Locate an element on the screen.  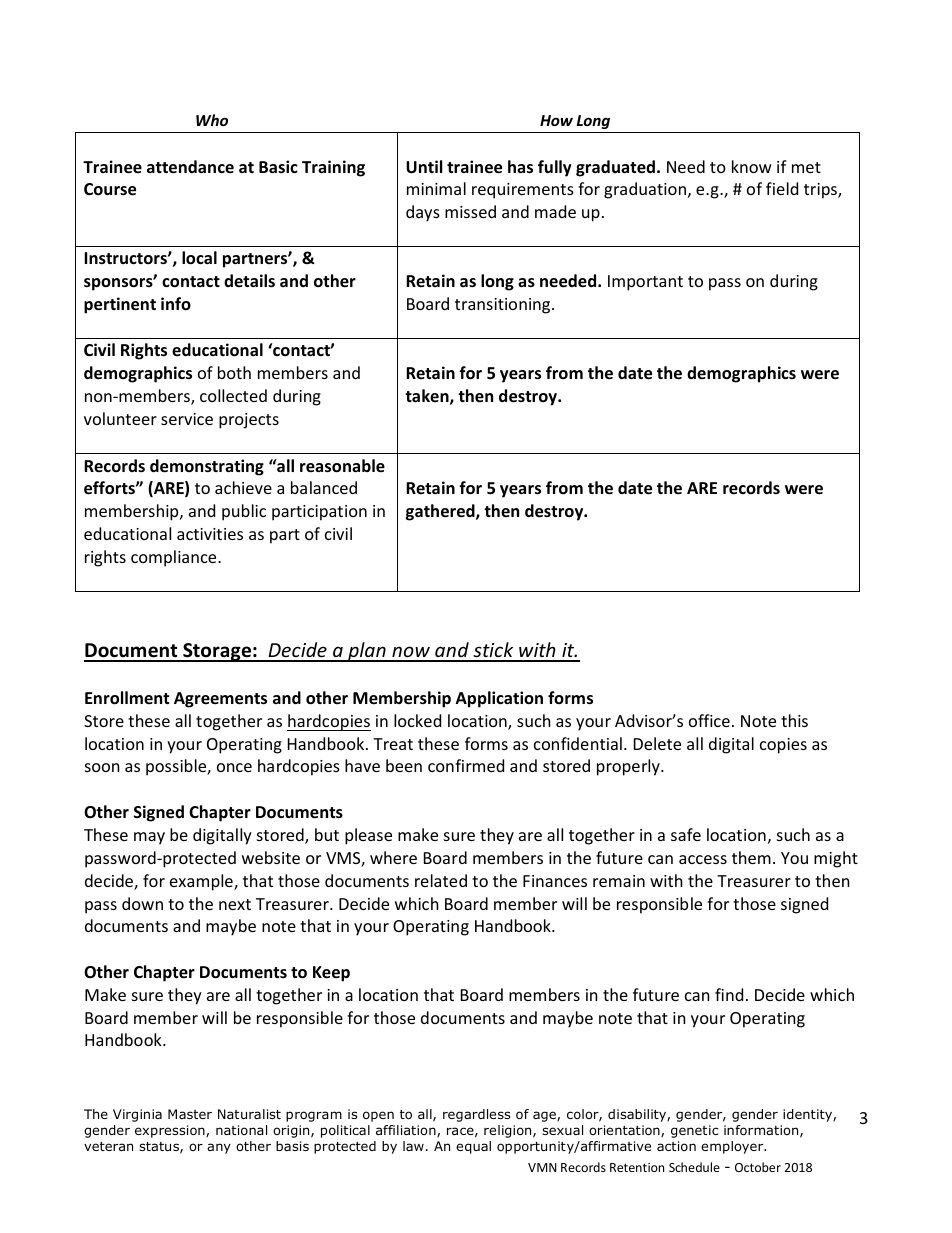
attendance is located at coordinates (190, 167).
